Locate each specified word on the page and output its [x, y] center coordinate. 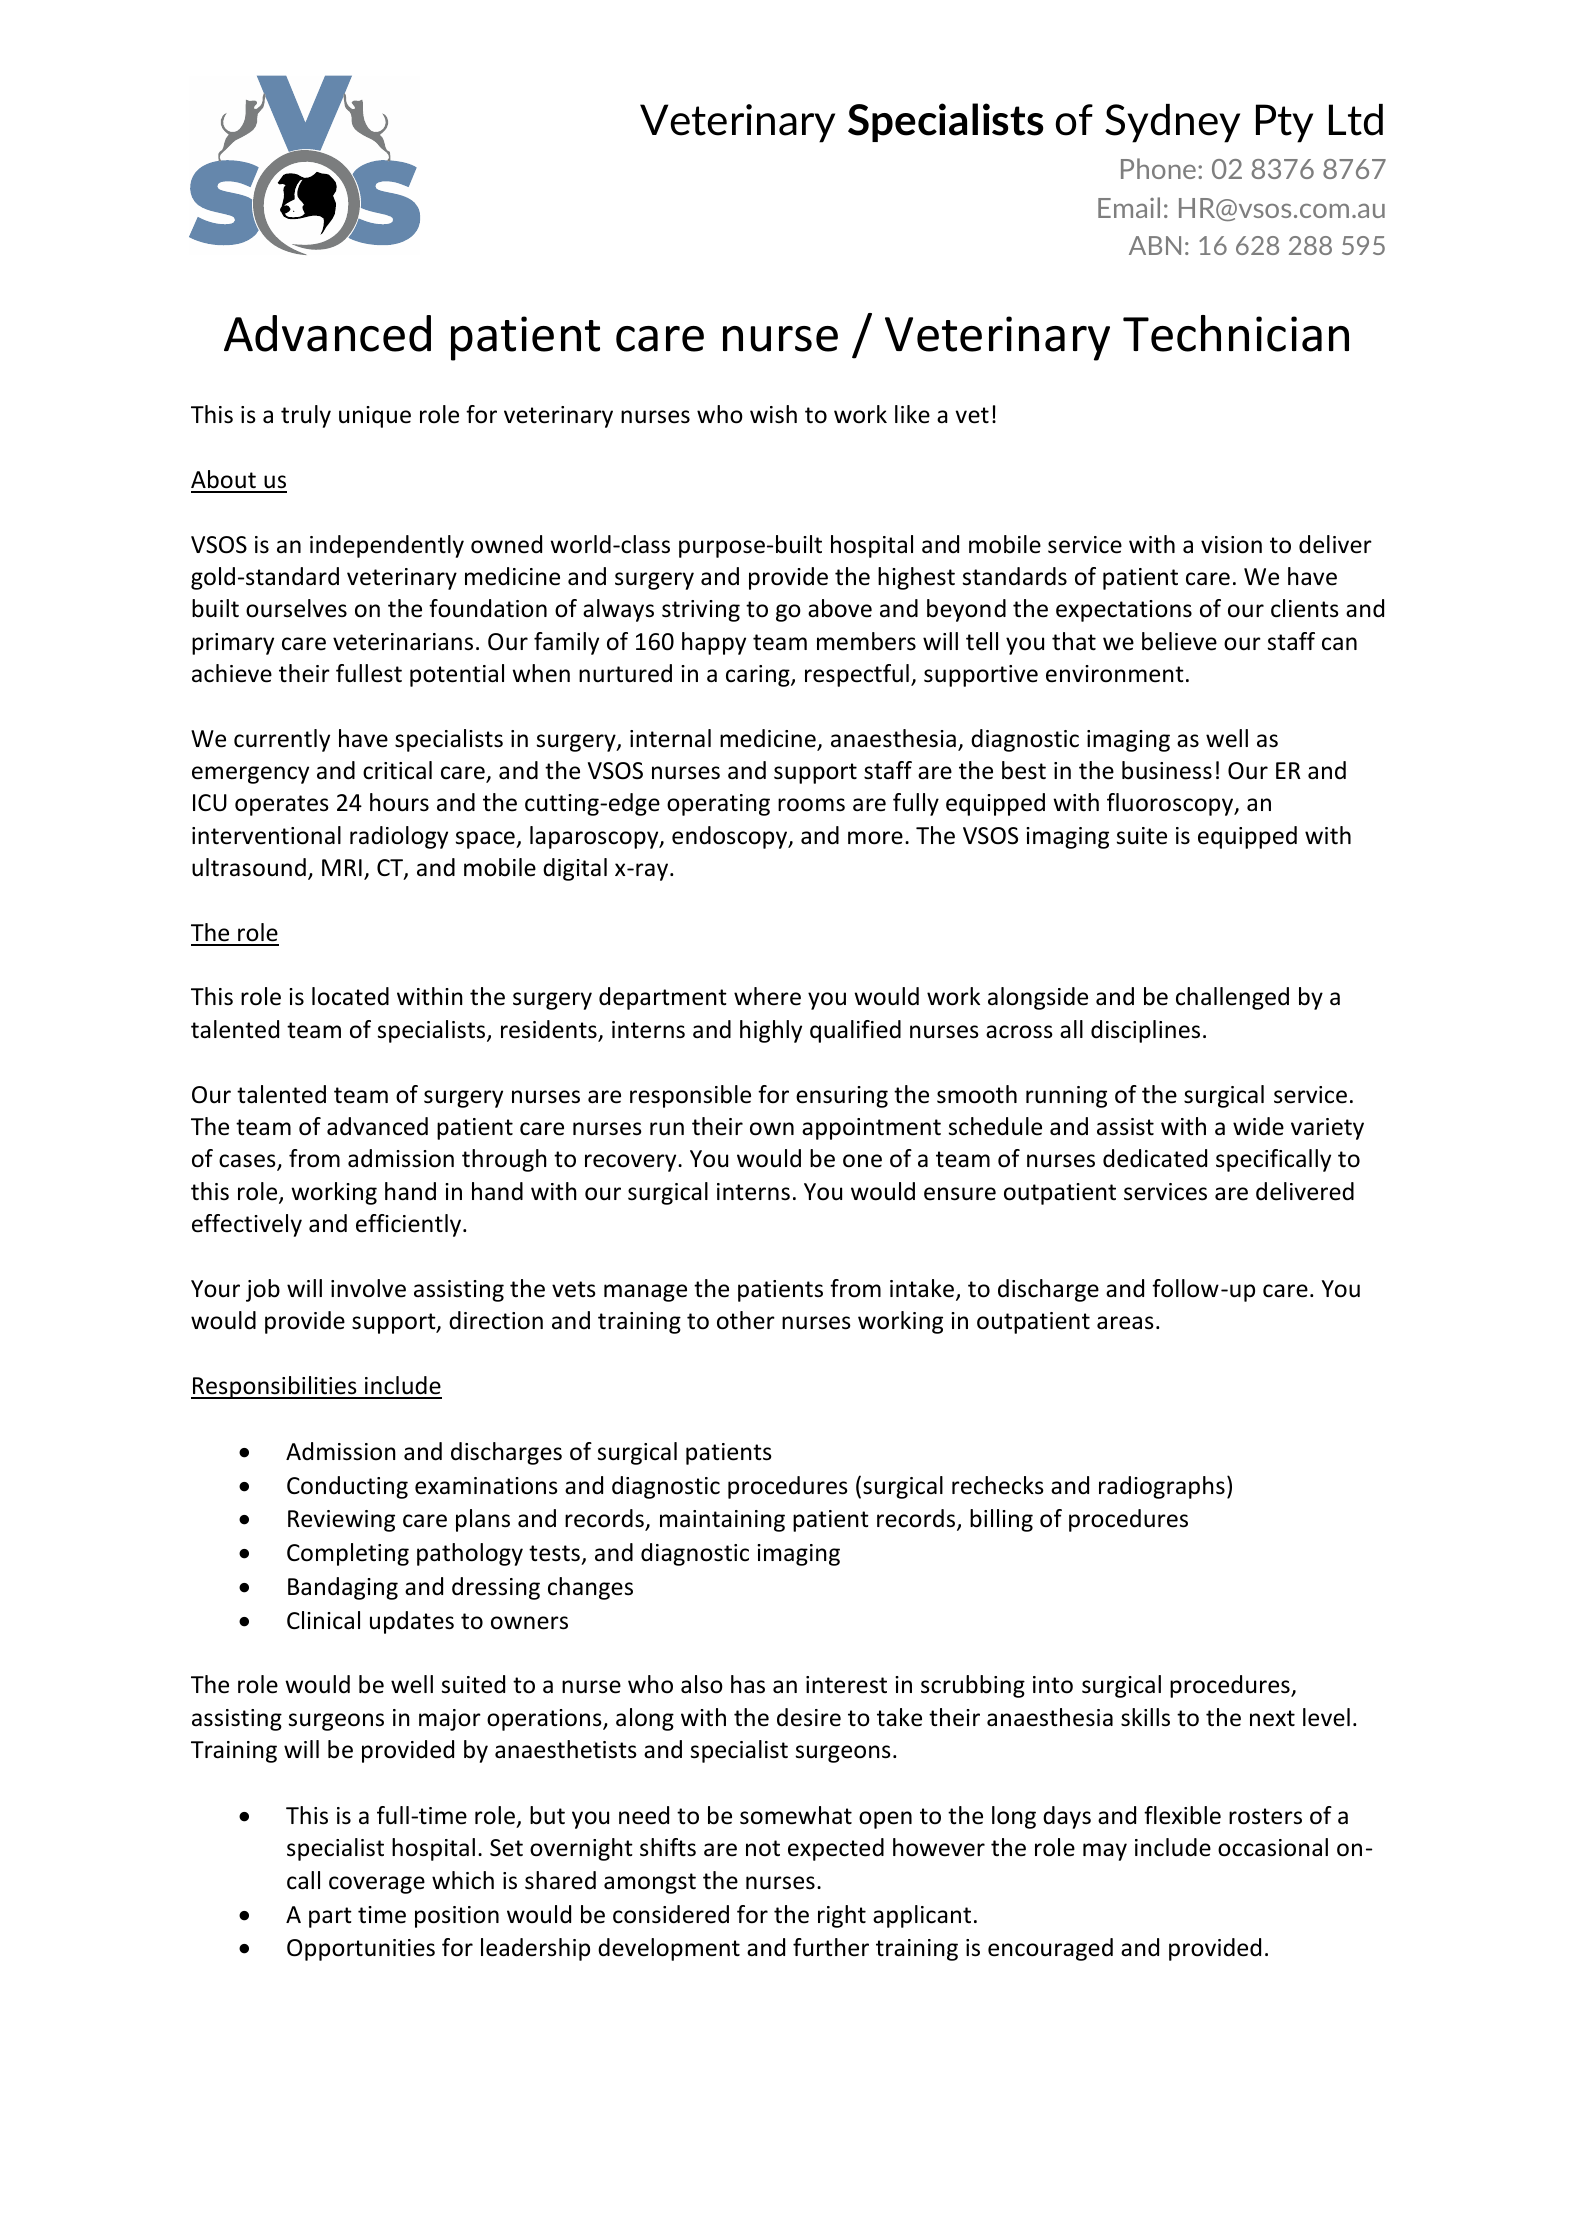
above [840, 608]
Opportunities [361, 1950]
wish [773, 414]
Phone [1158, 168]
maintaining [722, 1521]
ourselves [296, 608]
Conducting [347, 1487]
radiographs [1162, 1487]
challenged [1232, 998]
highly [771, 1031]
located [350, 996]
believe [1179, 641]
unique [375, 417]
